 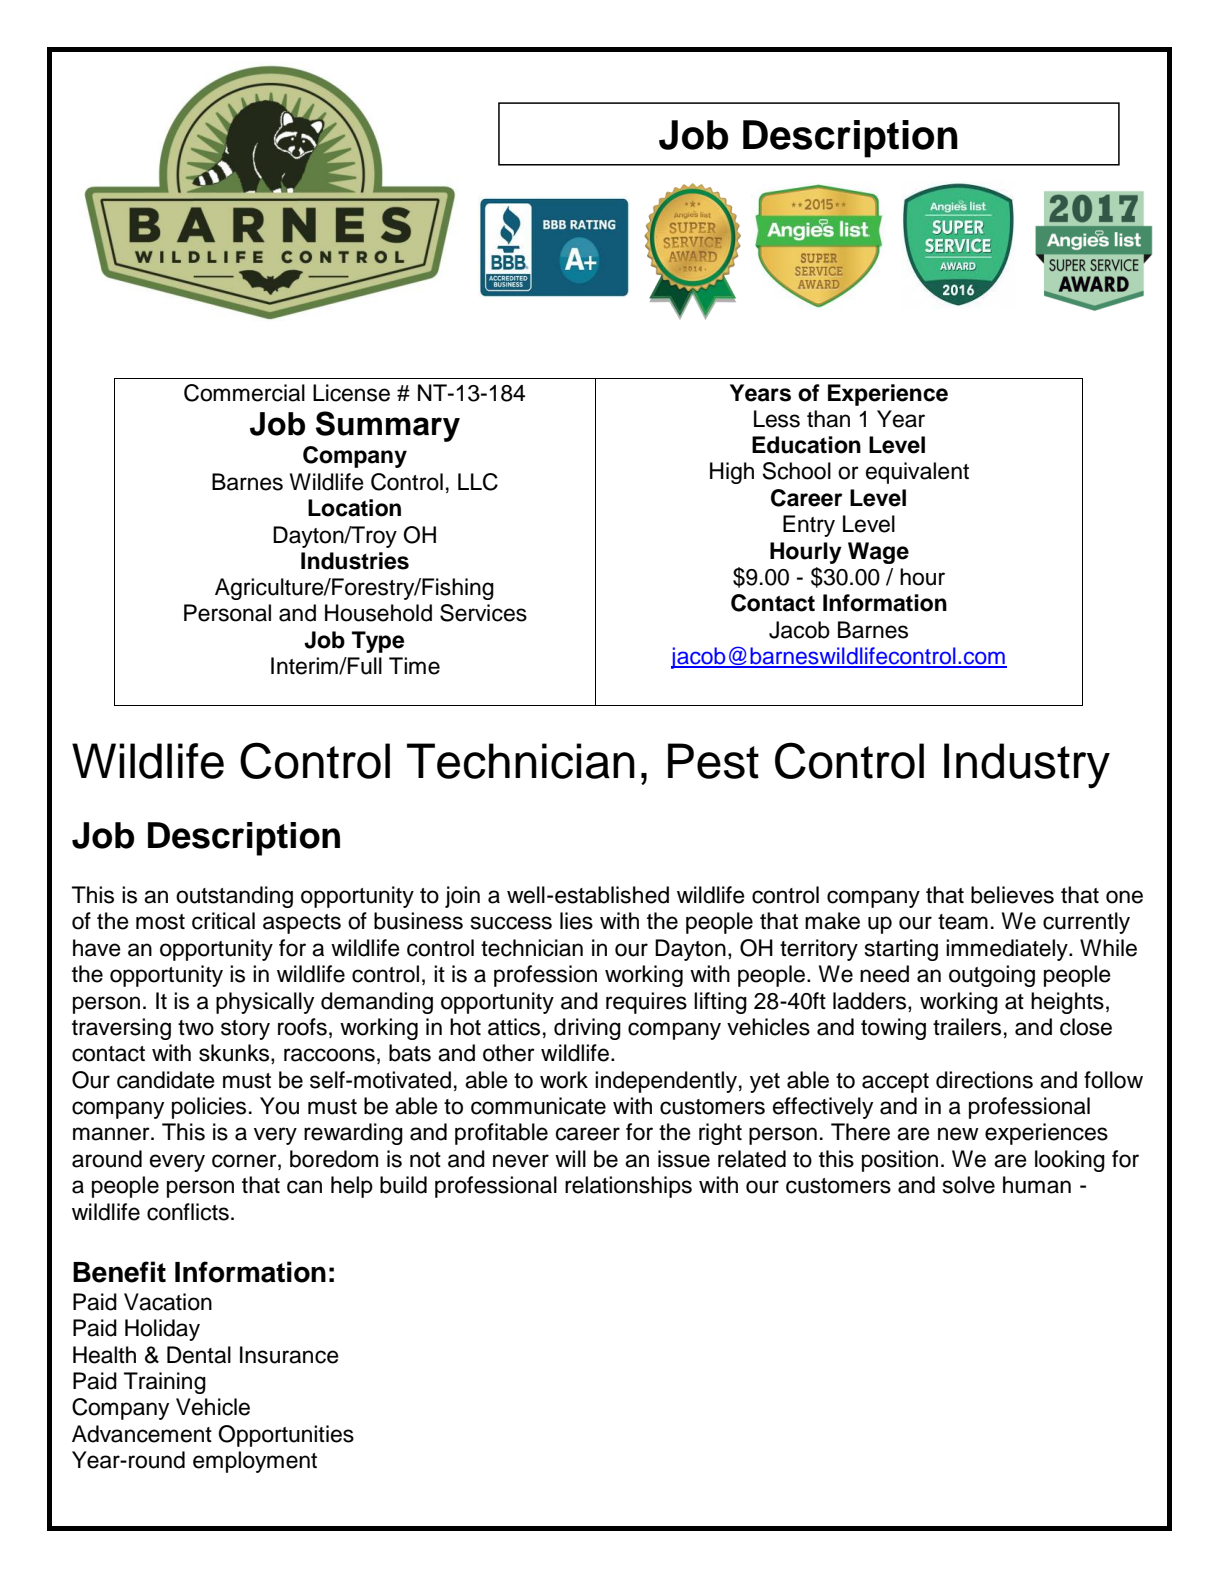 I want to click on directions, so click(x=984, y=1080).
